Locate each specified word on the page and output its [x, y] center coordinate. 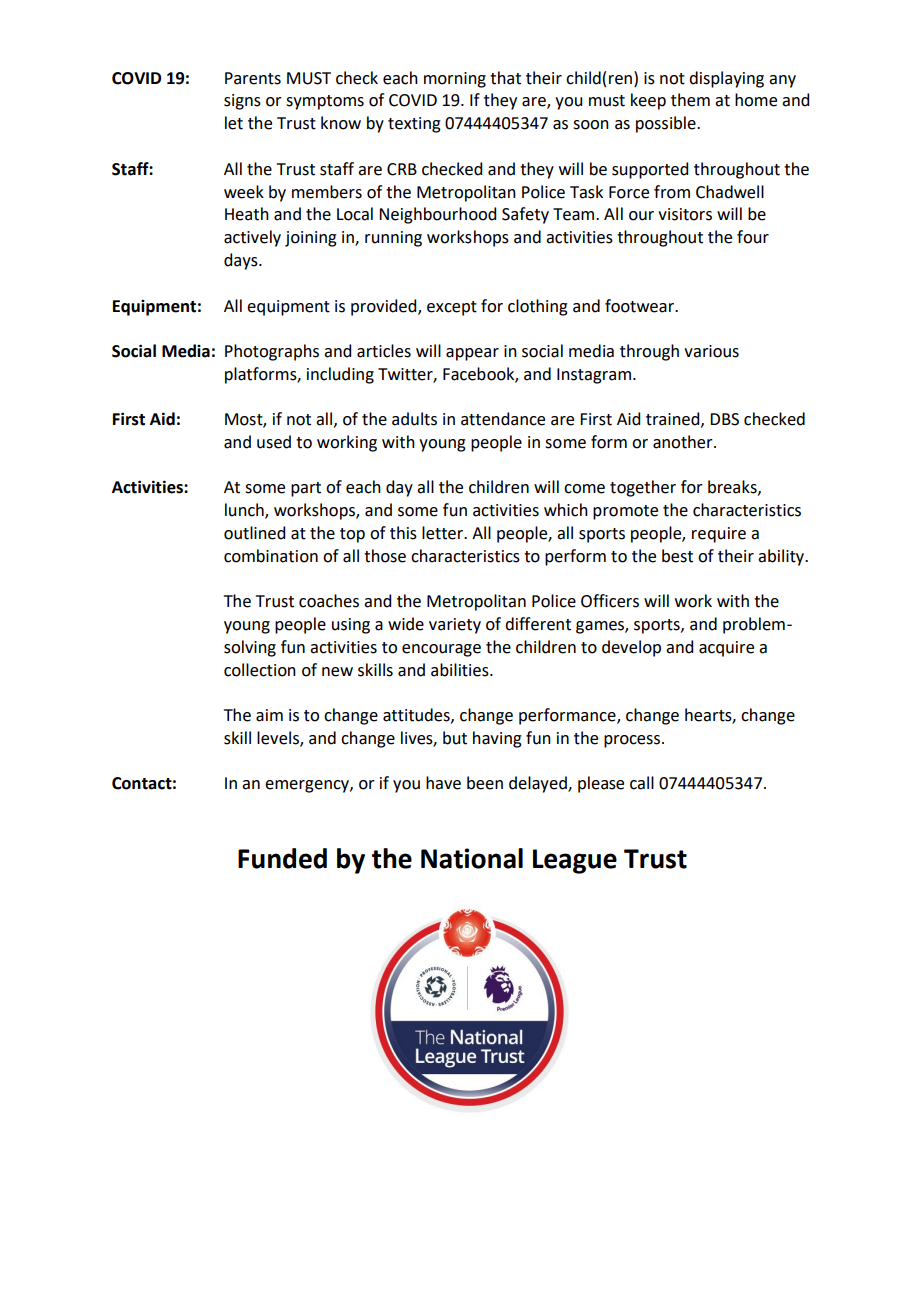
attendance [503, 419]
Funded [282, 858]
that [505, 78]
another [684, 442]
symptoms [325, 102]
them [690, 100]
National [472, 858]
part [306, 489]
